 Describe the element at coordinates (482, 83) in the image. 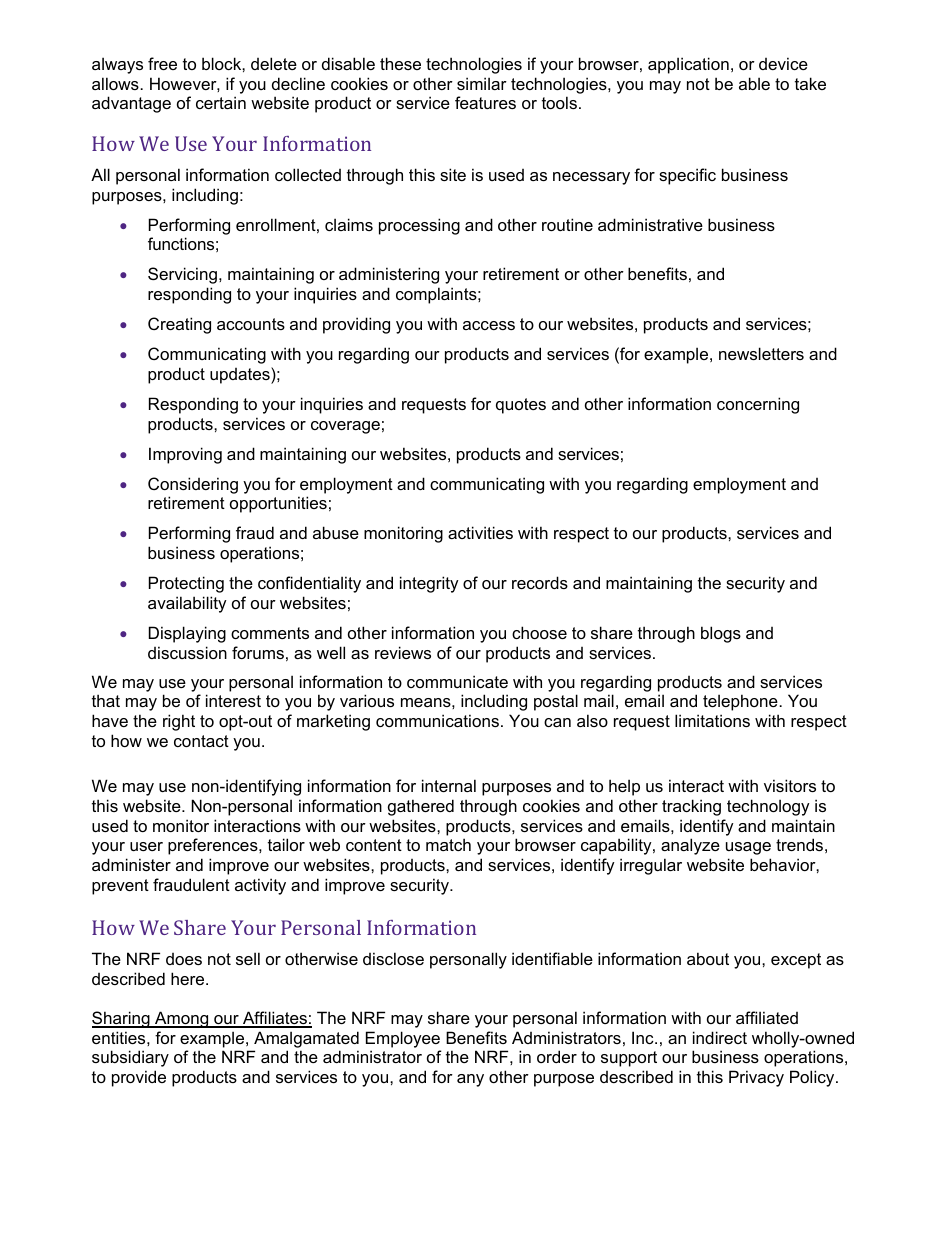

I see `similar` at that location.
